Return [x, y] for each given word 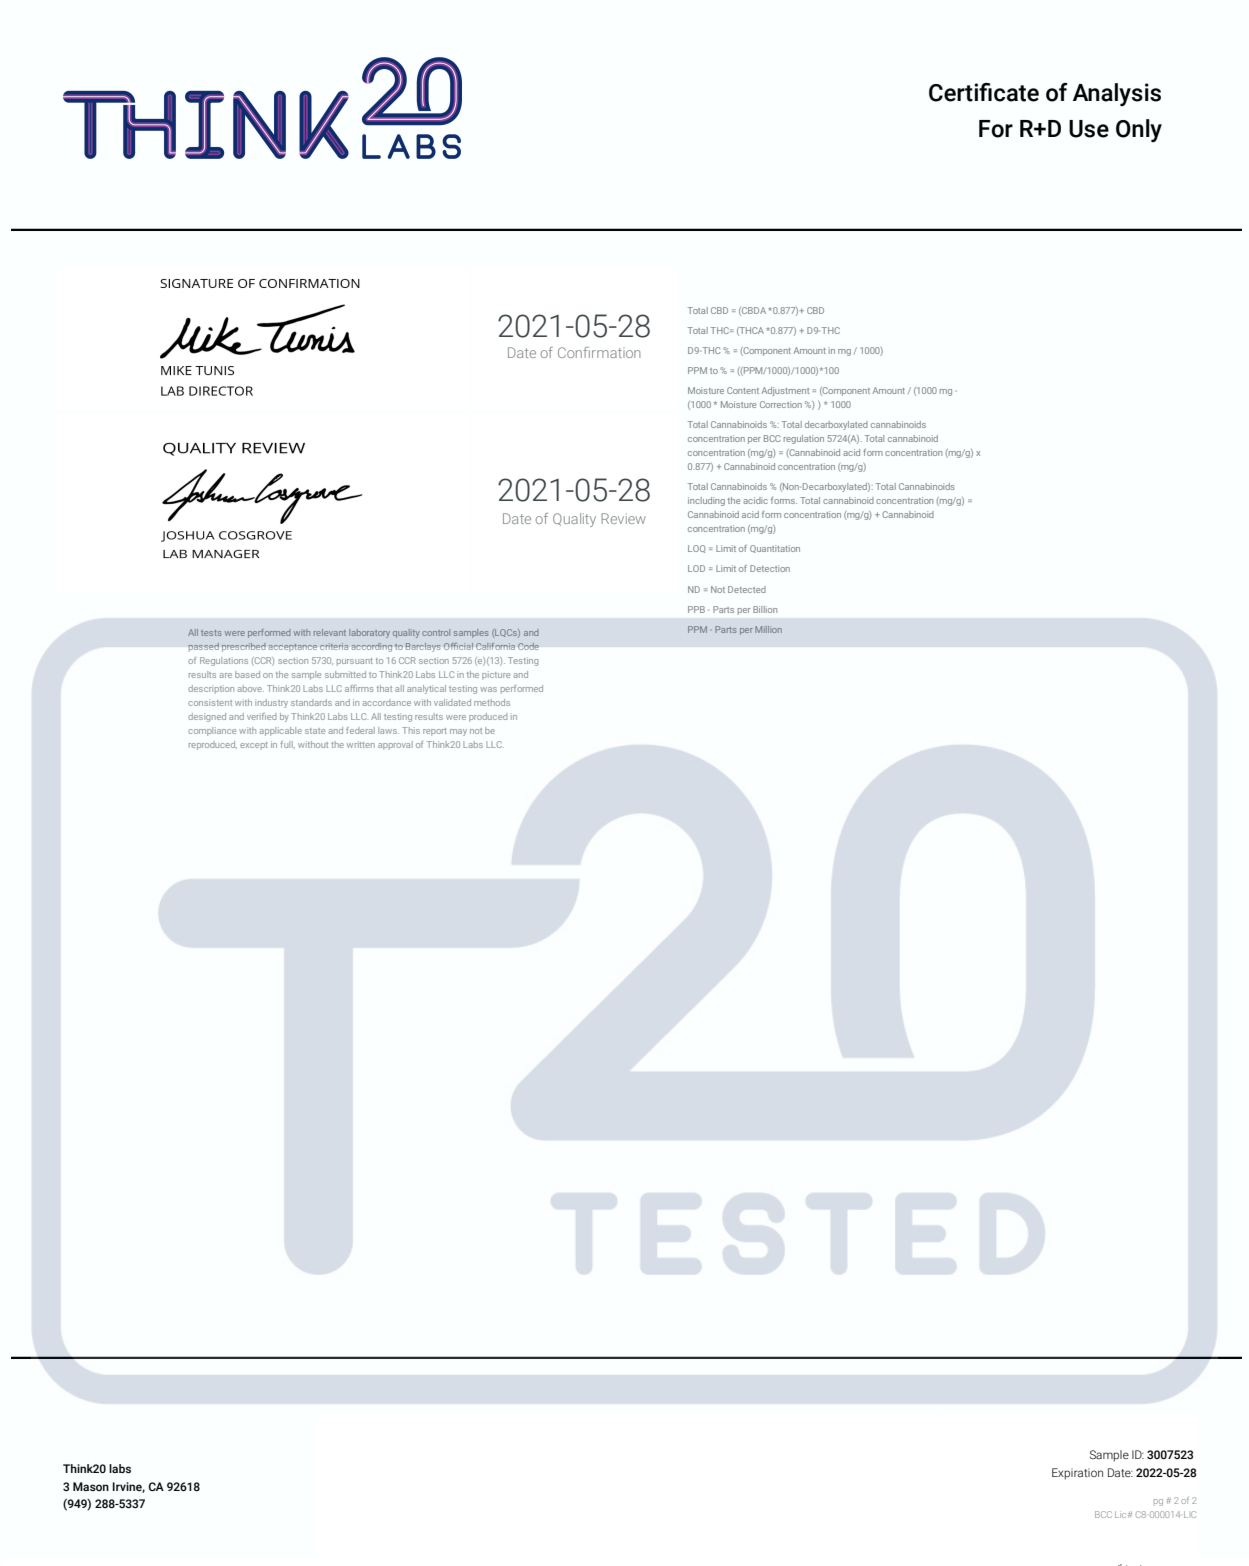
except [254, 746]
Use [1089, 129]
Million [768, 629]
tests [211, 633]
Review [623, 518]
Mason [91, 1486]
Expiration [1077, 1474]
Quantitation [775, 549]
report [435, 732]
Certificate [984, 92]
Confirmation [599, 352]
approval [395, 745]
